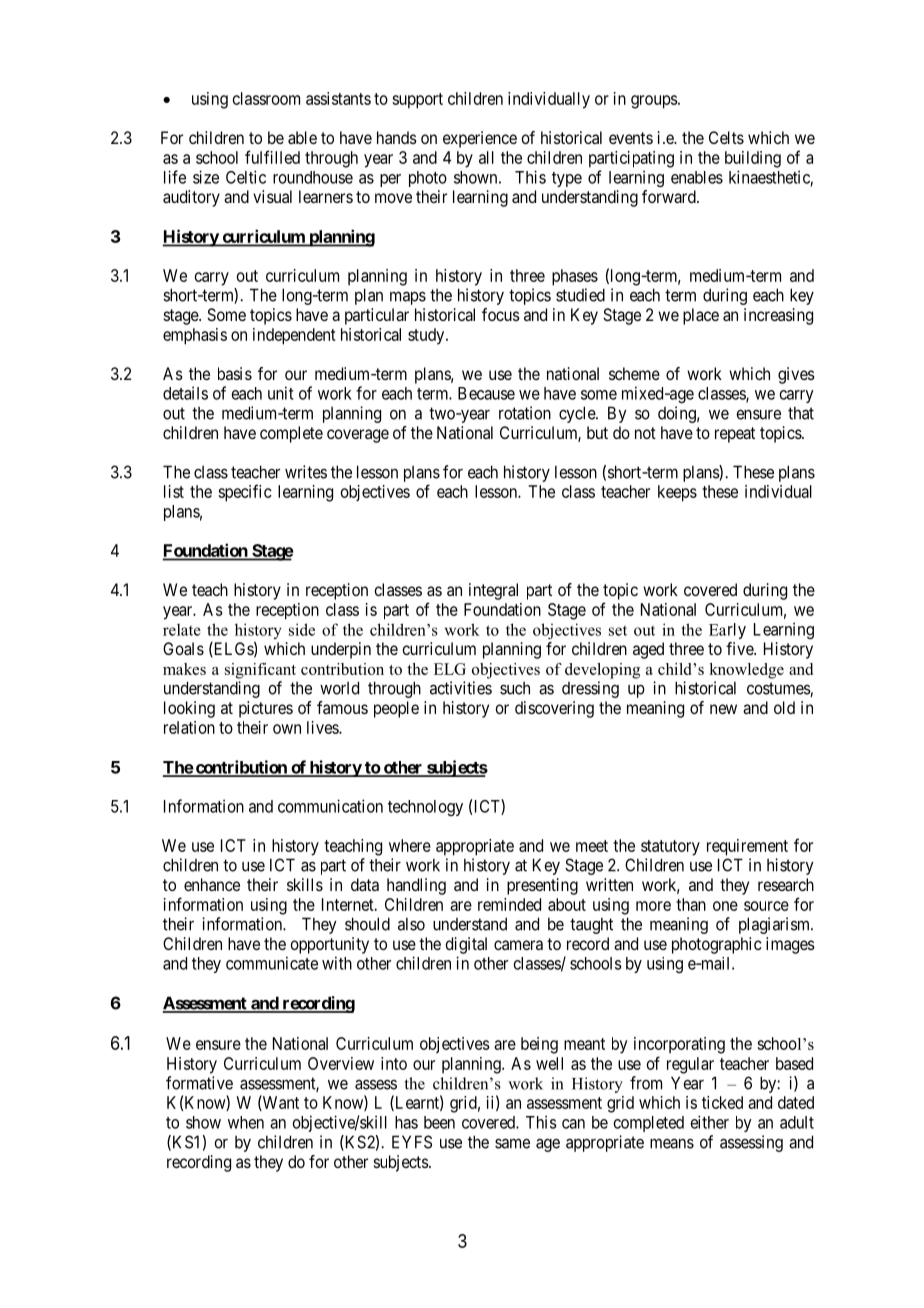  Describe the element at coordinates (493, 591) in the document. I see `integral` at that location.
